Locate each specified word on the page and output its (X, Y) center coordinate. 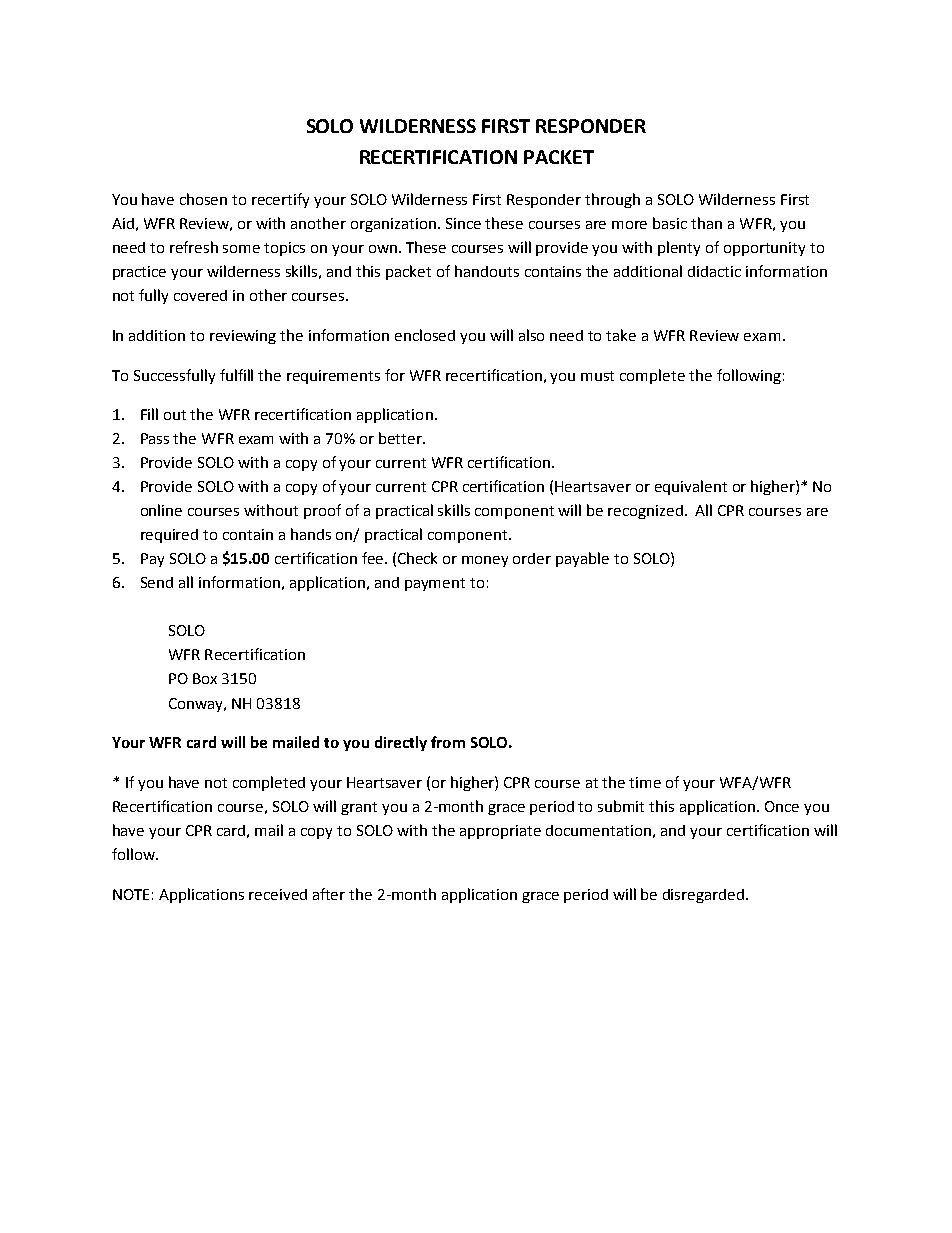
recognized (645, 512)
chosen (203, 199)
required (169, 536)
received (278, 894)
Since (463, 223)
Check (417, 558)
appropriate (500, 832)
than (706, 223)
